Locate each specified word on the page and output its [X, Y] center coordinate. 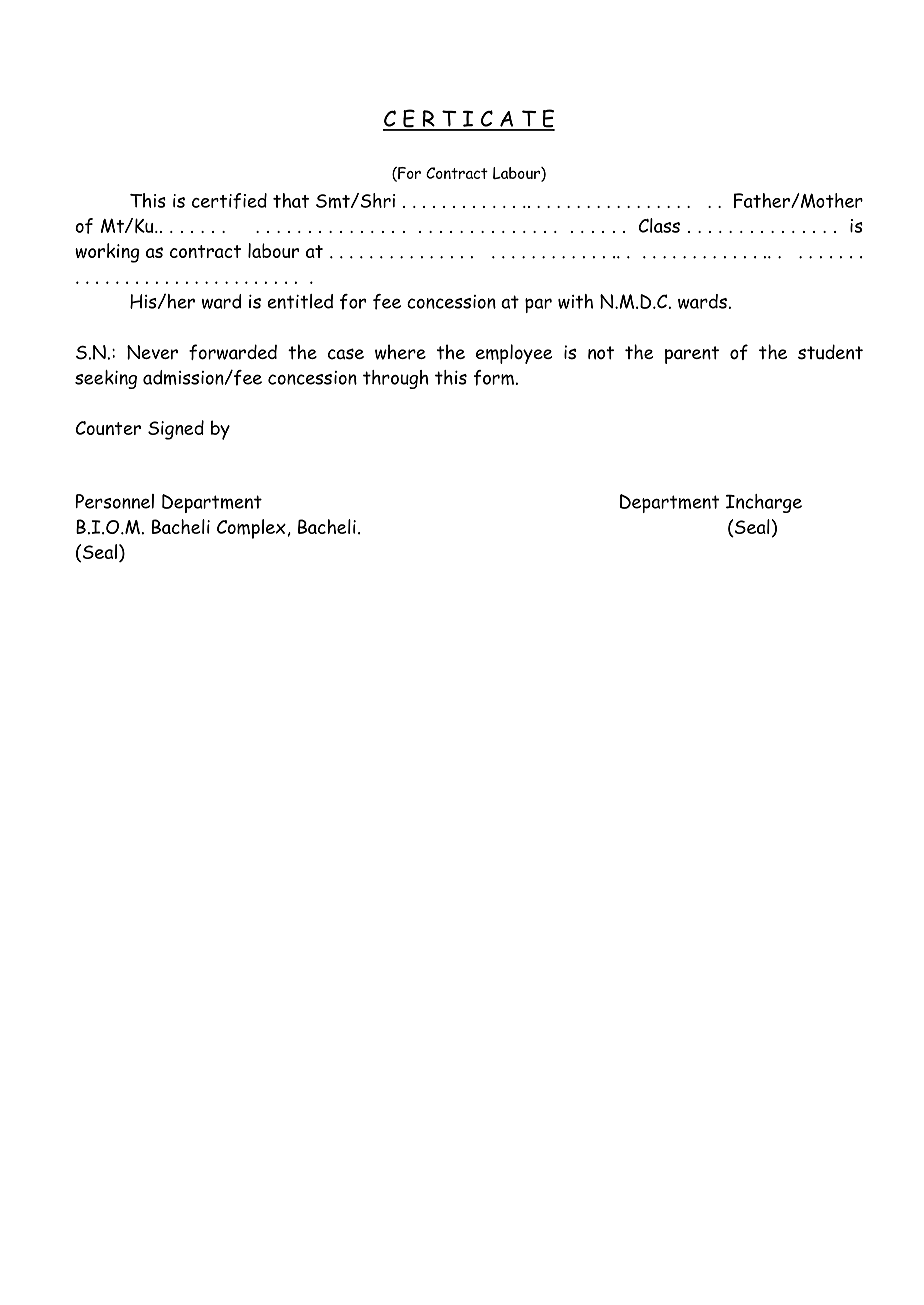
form [493, 378]
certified [229, 201]
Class [659, 225]
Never [152, 352]
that [291, 200]
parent [692, 355]
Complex [251, 529]
